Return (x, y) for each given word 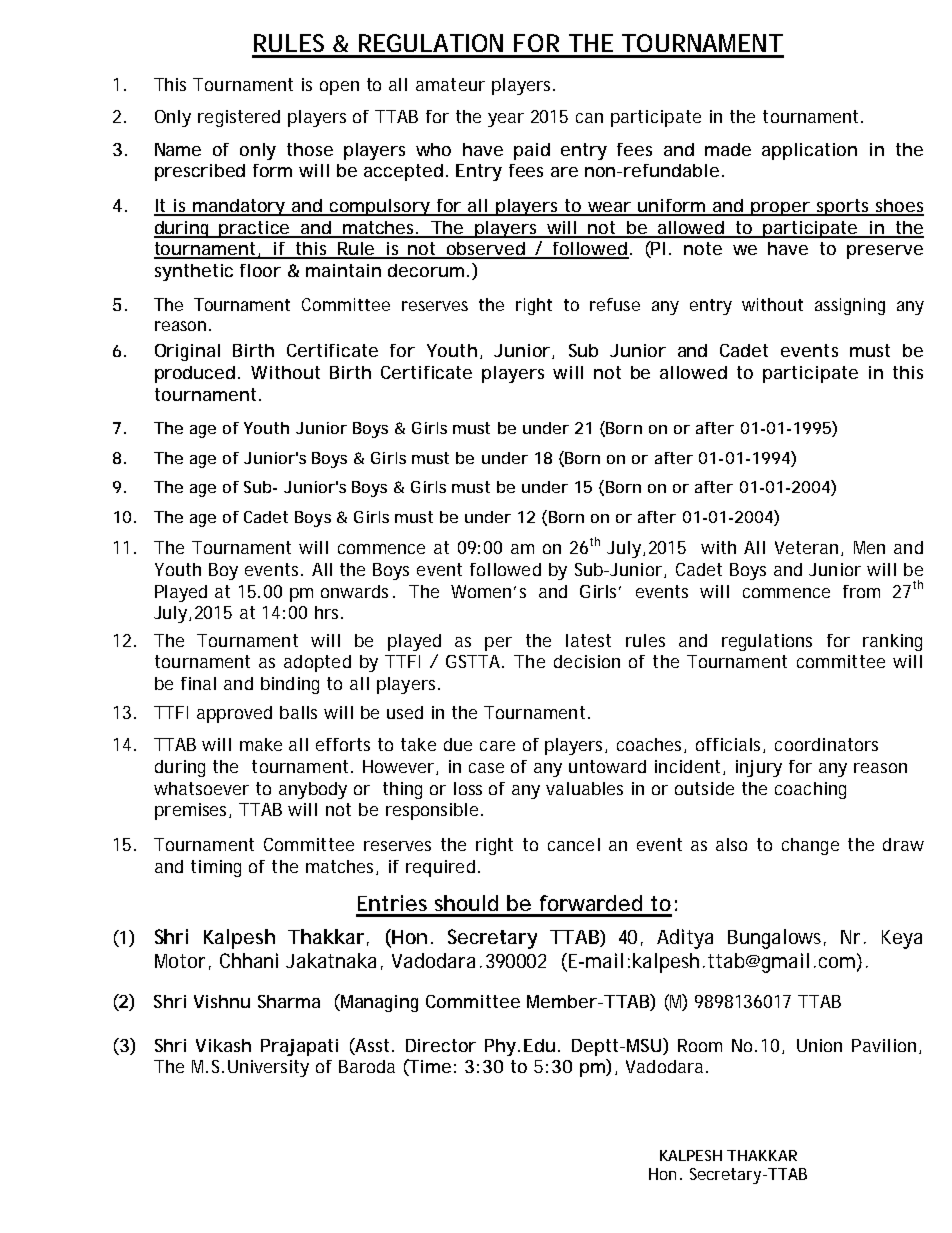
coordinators (826, 744)
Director (441, 1045)
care (497, 746)
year (506, 120)
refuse (615, 304)
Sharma (289, 1001)
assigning (850, 306)
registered (239, 118)
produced (195, 374)
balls (298, 712)
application (809, 151)
